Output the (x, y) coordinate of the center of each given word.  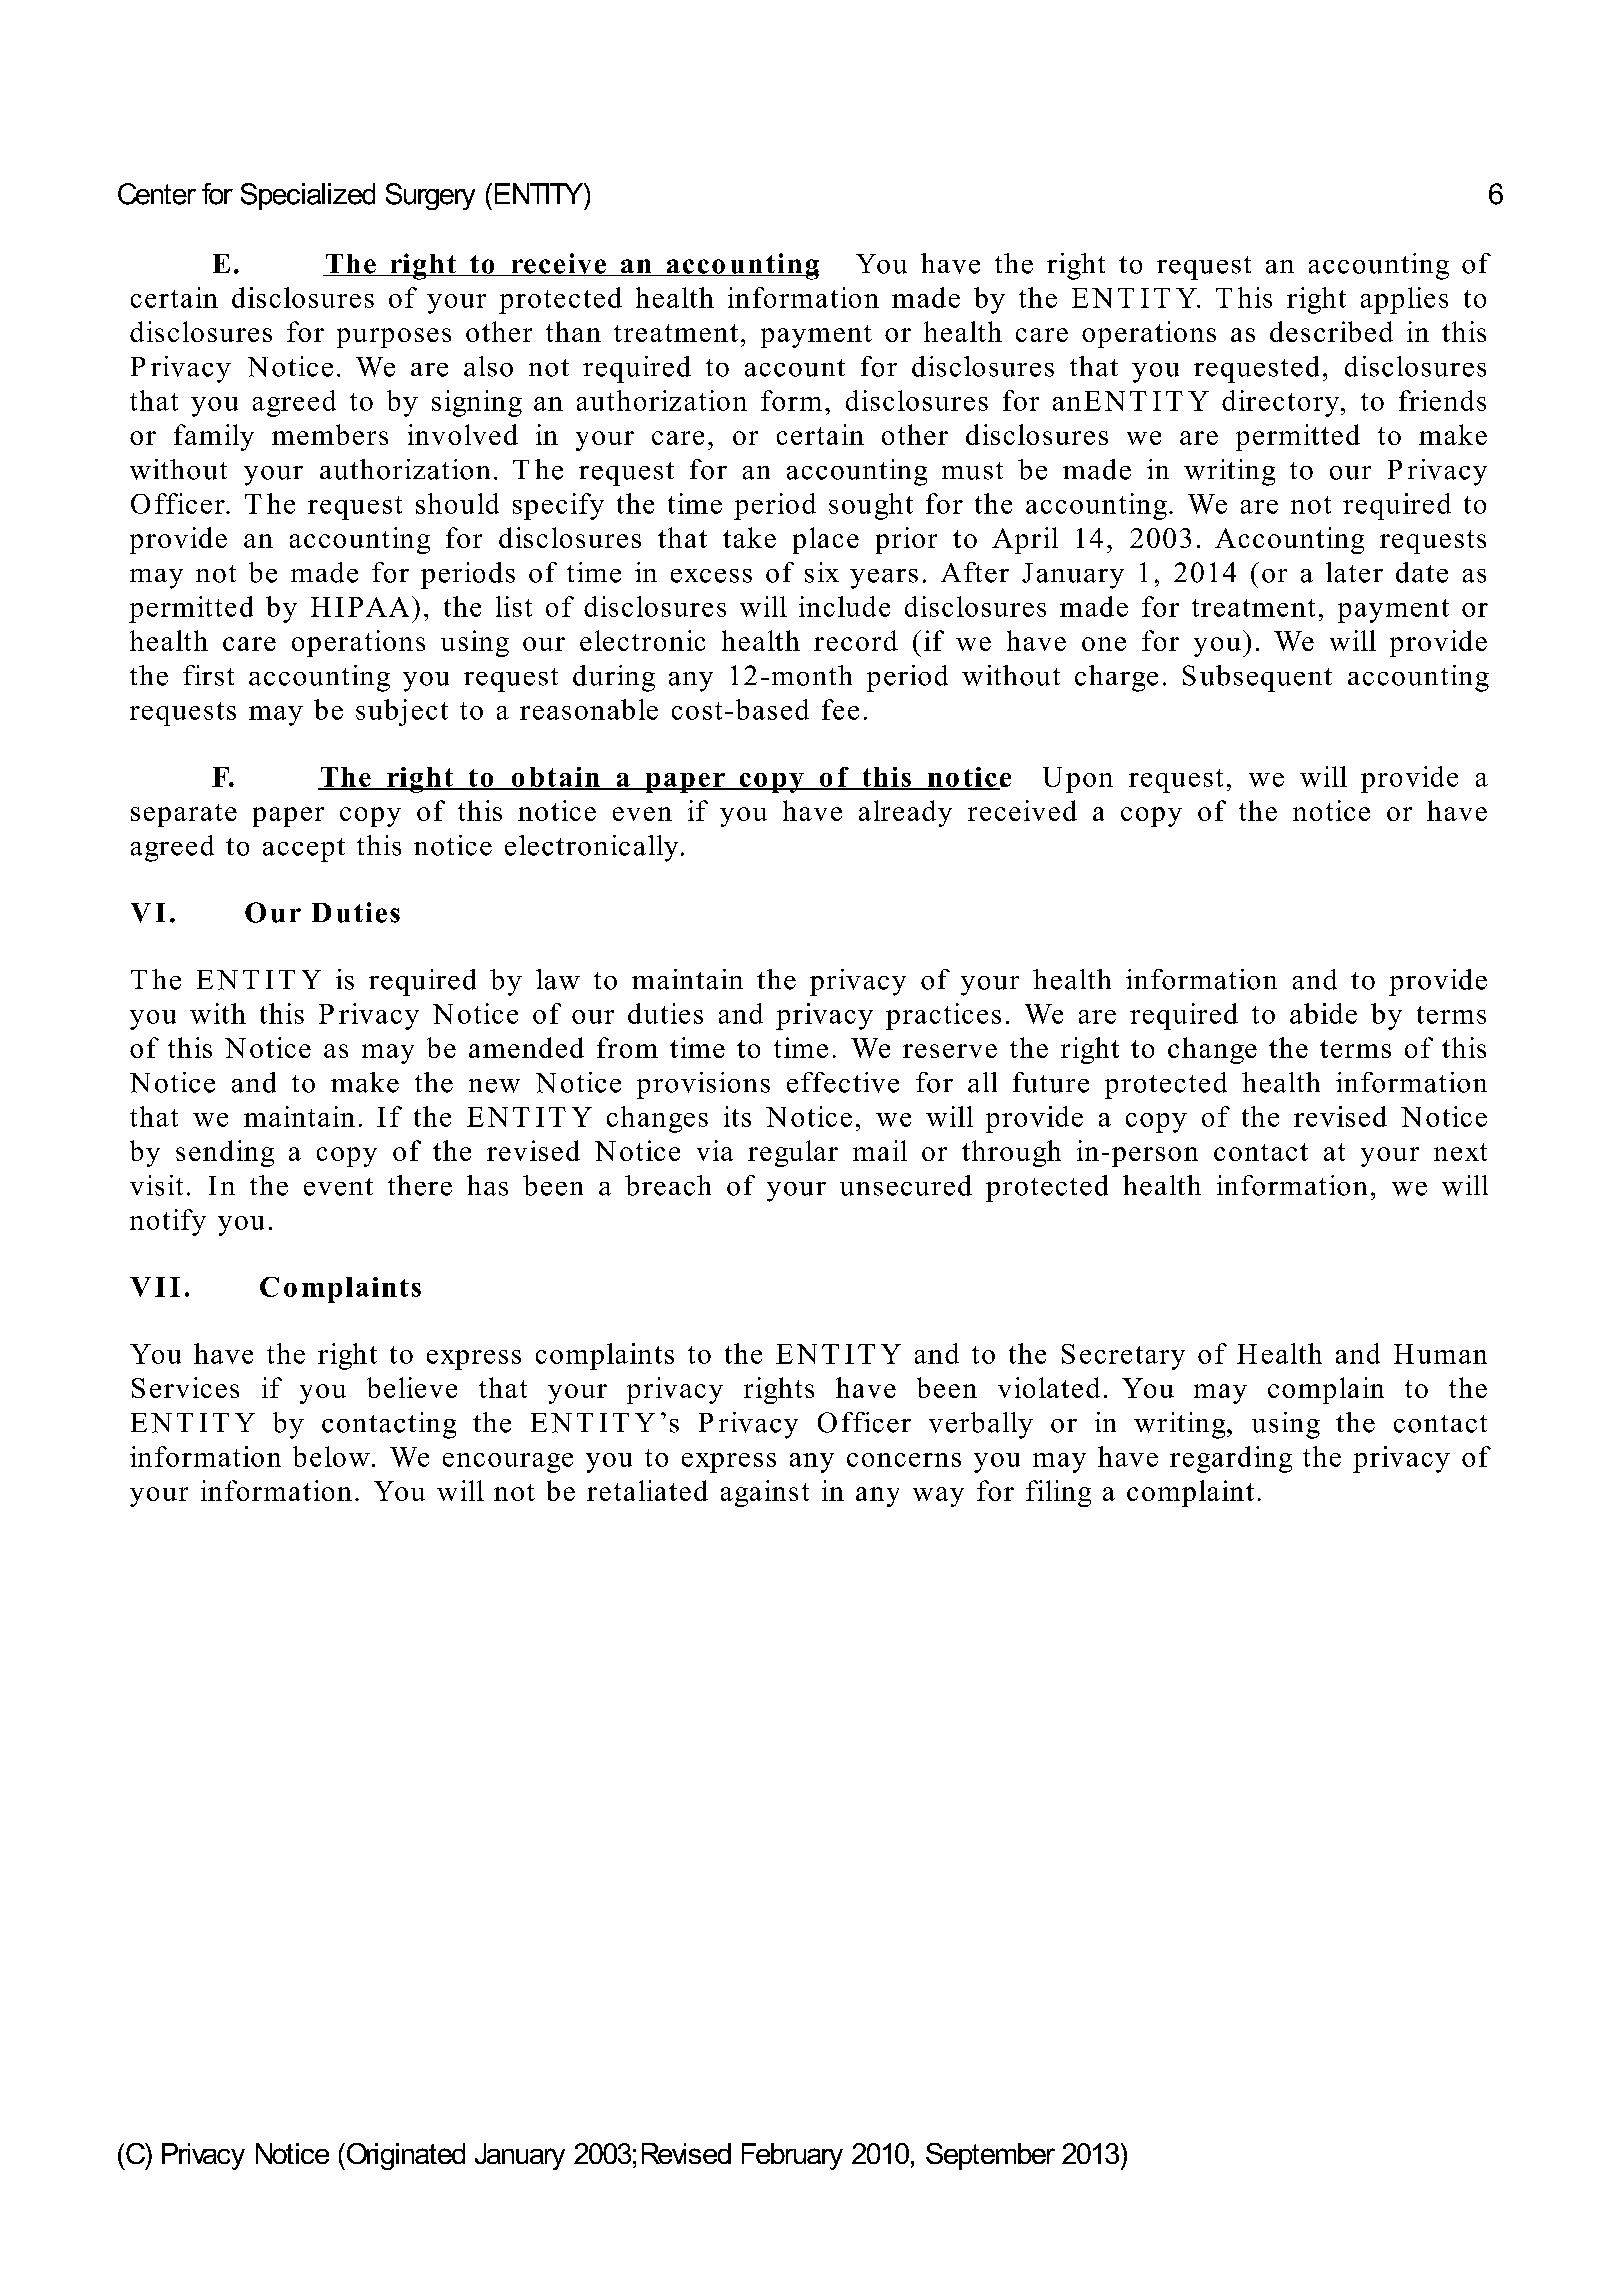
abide (1323, 1013)
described (1331, 331)
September (990, 2156)
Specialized (308, 196)
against (765, 1493)
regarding (1231, 1459)
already (905, 813)
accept (304, 850)
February (792, 2156)
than (573, 331)
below (331, 1456)
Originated (404, 2156)
